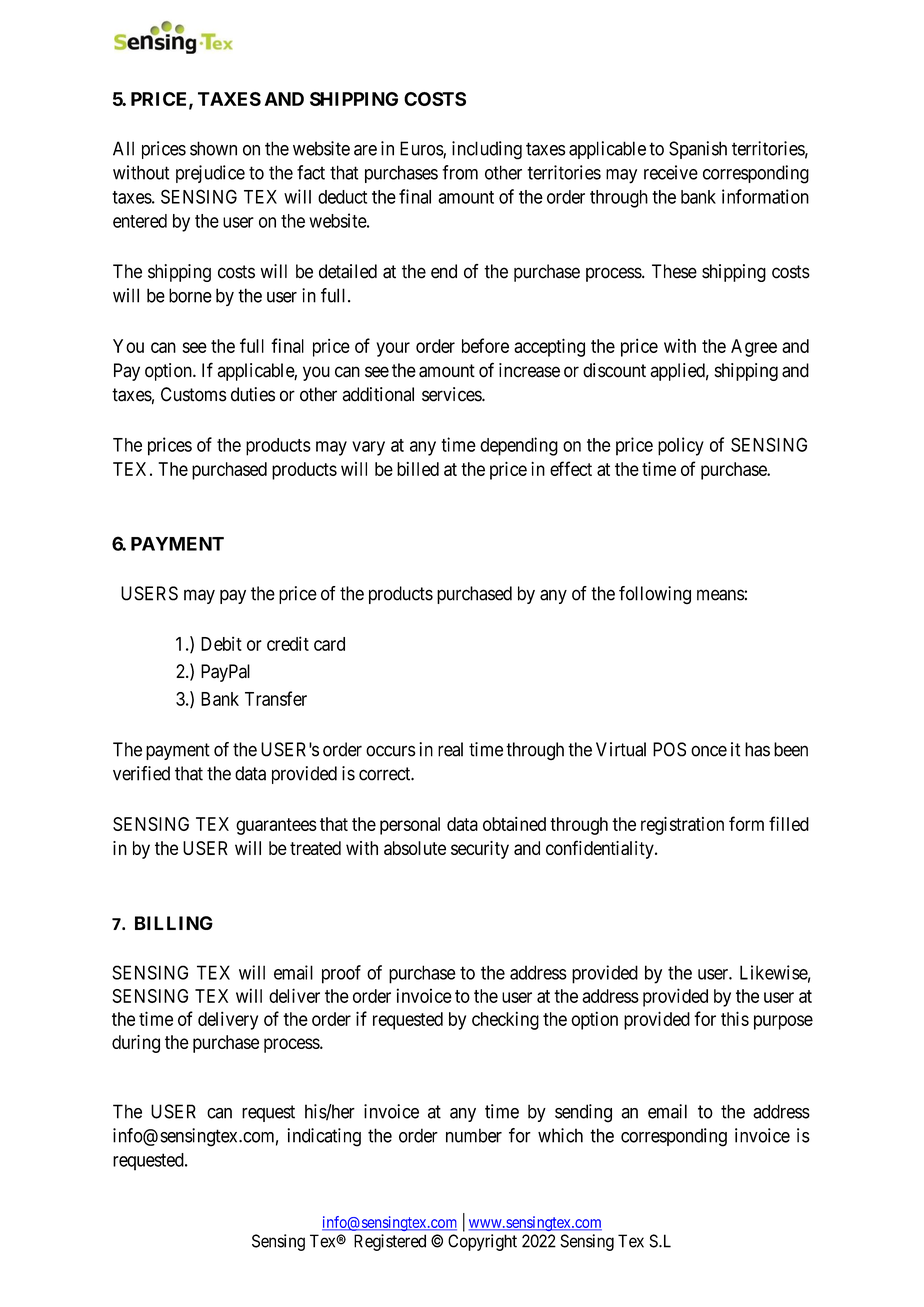 The width and height of the screenshot is (924, 1307). I want to click on Debit, so click(221, 643).
